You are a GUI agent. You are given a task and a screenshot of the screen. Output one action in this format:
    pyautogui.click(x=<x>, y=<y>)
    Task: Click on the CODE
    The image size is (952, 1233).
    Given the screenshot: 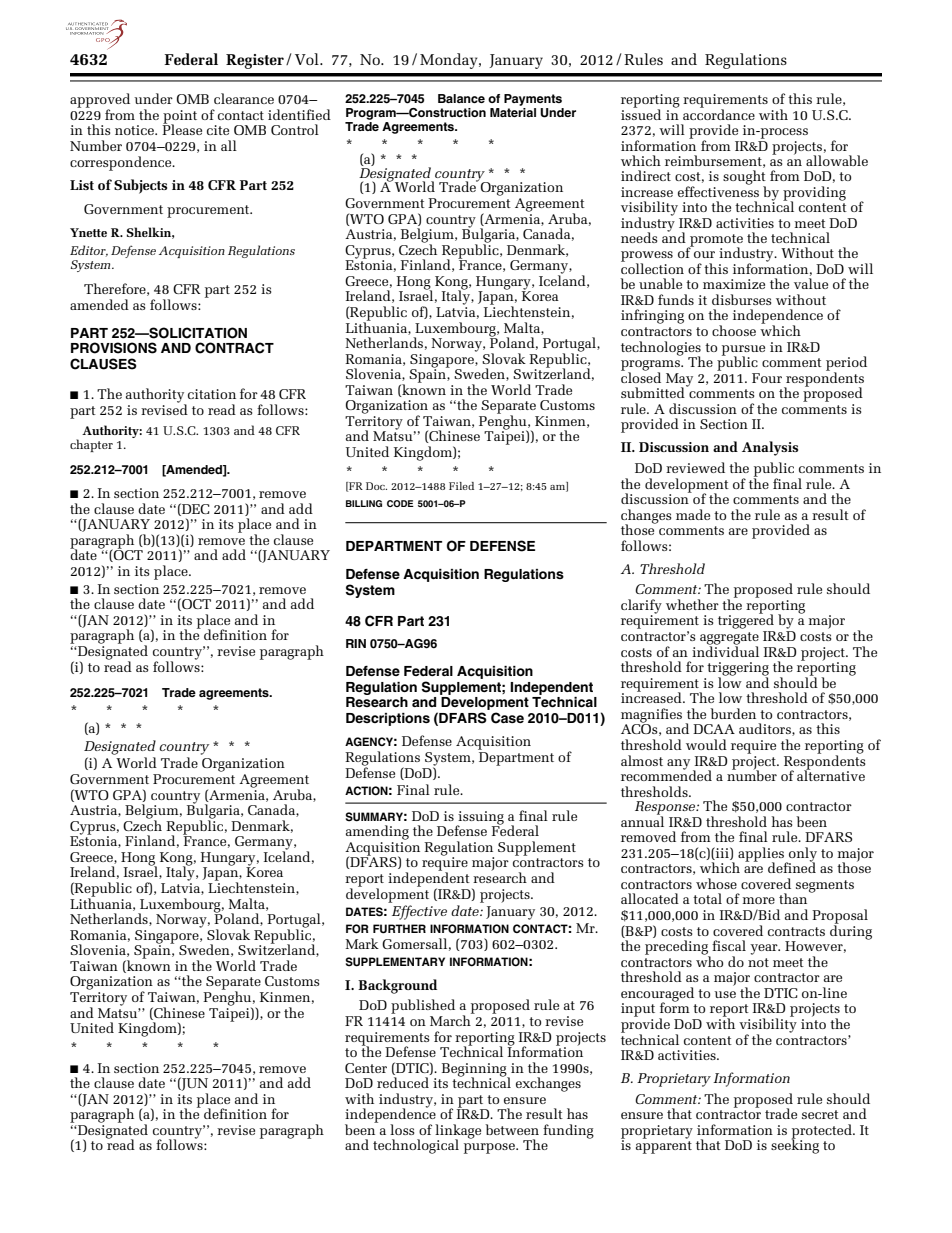 What is the action you would take?
    pyautogui.click(x=400, y=503)
